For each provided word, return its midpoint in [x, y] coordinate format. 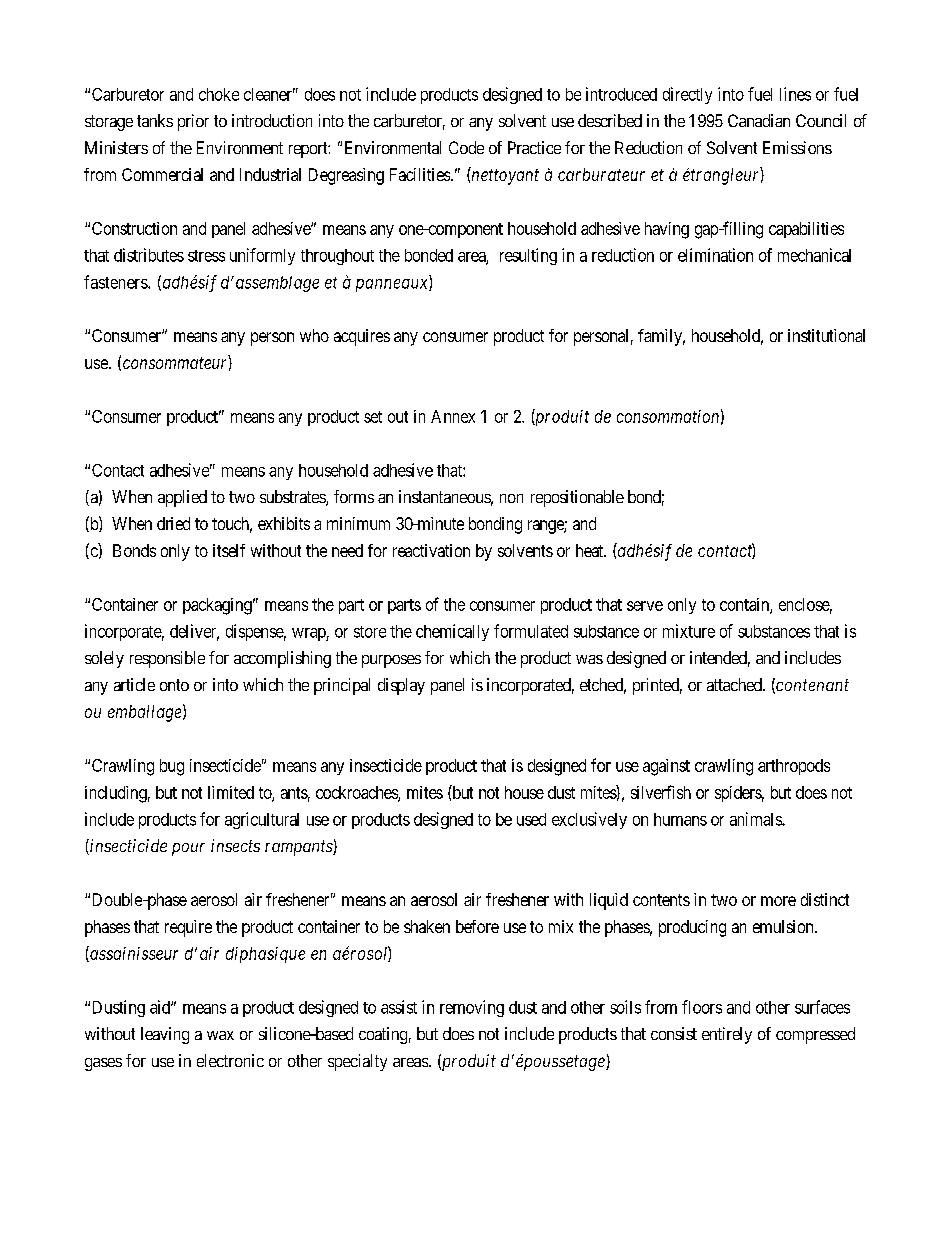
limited [231, 792]
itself [229, 550]
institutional [826, 335]
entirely [727, 1035]
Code [466, 147]
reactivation [431, 550]
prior [193, 122]
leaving [165, 1035]
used [531, 819]
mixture [689, 631]
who [314, 335]
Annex [453, 416]
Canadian [759, 120]
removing [472, 1008]
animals [756, 819]
